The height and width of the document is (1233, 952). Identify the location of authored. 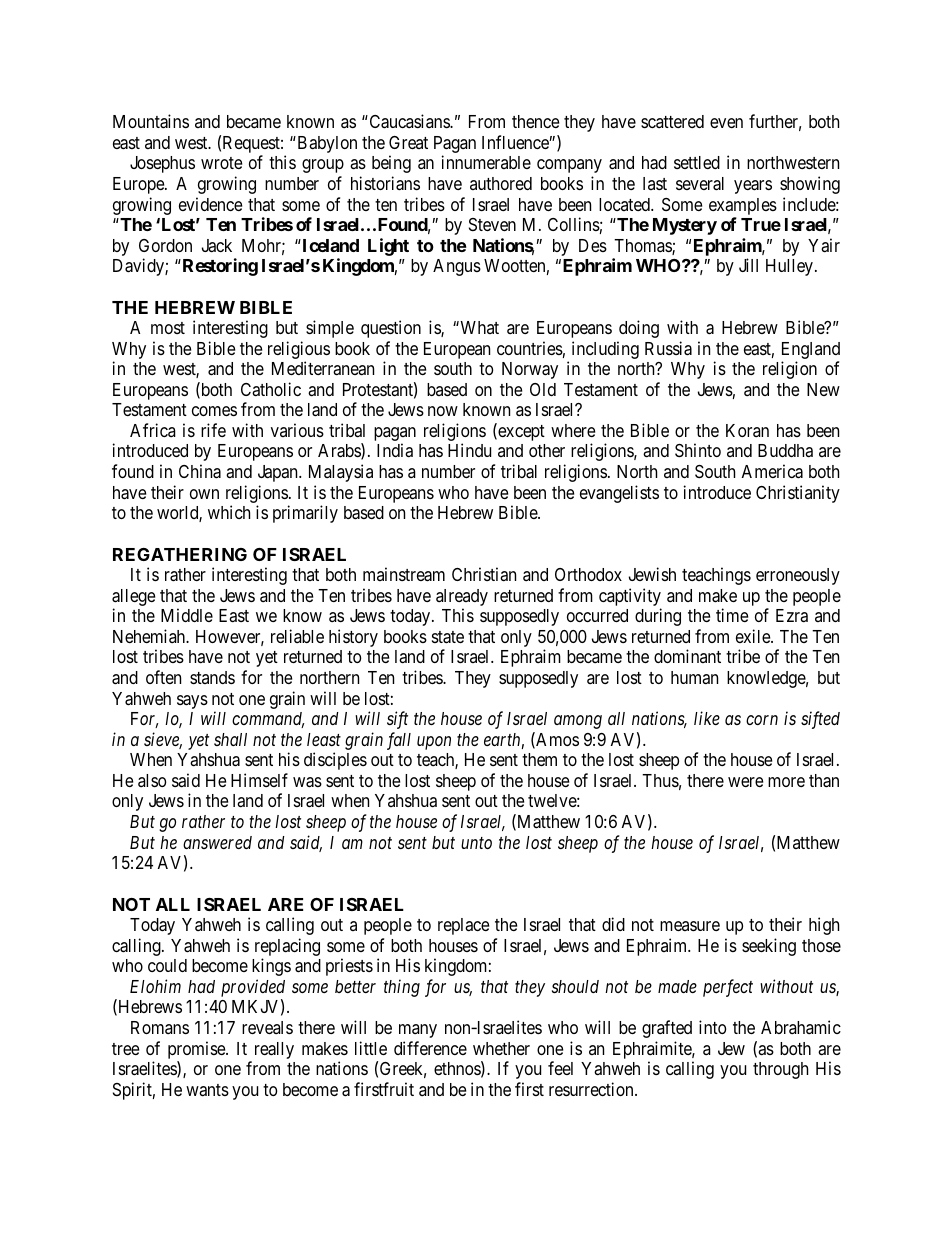
(501, 183).
